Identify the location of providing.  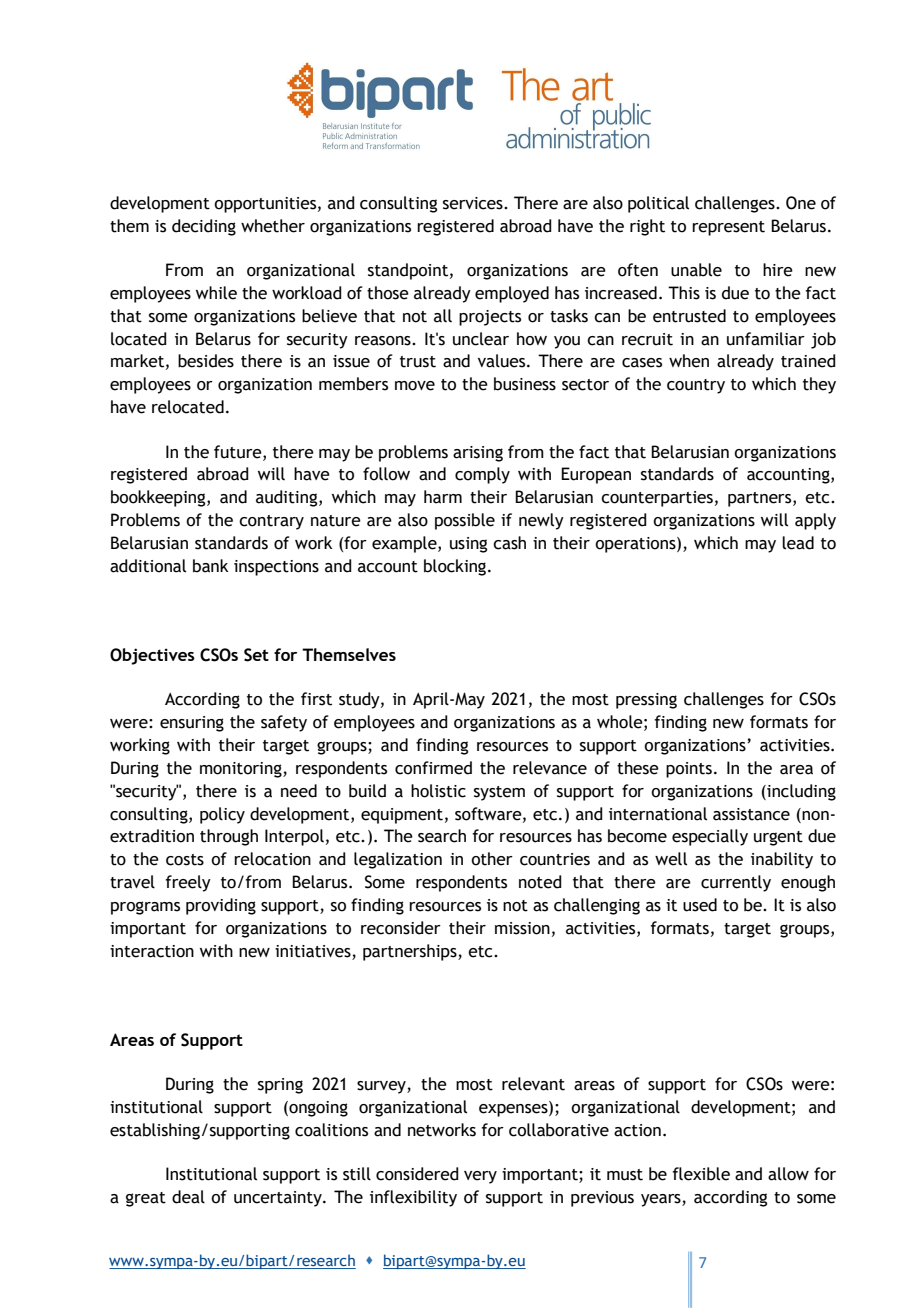
(221, 906).
